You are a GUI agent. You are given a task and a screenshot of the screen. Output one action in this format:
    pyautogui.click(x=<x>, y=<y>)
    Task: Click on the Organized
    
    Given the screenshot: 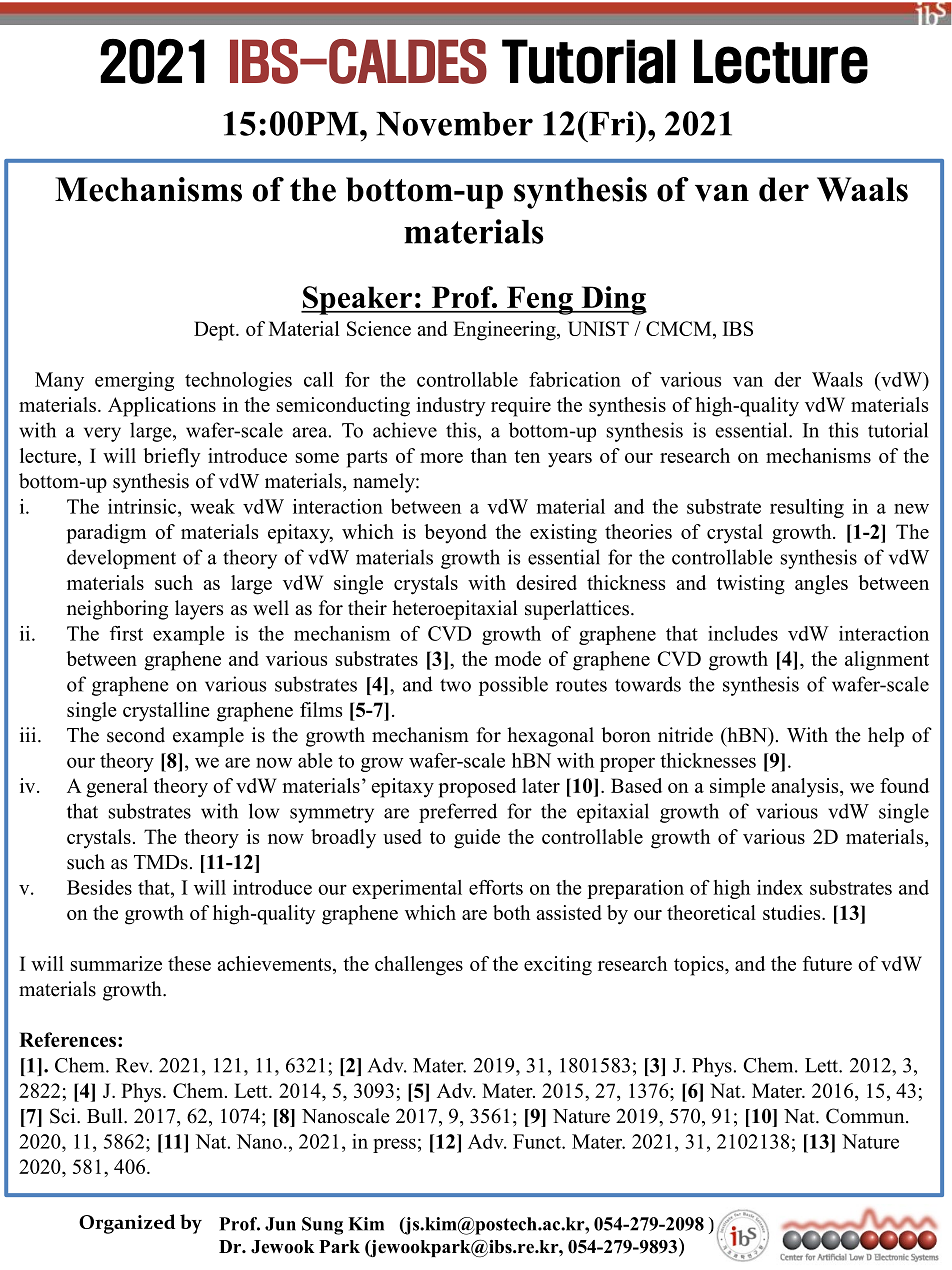 What is the action you would take?
    pyautogui.click(x=127, y=1224)
